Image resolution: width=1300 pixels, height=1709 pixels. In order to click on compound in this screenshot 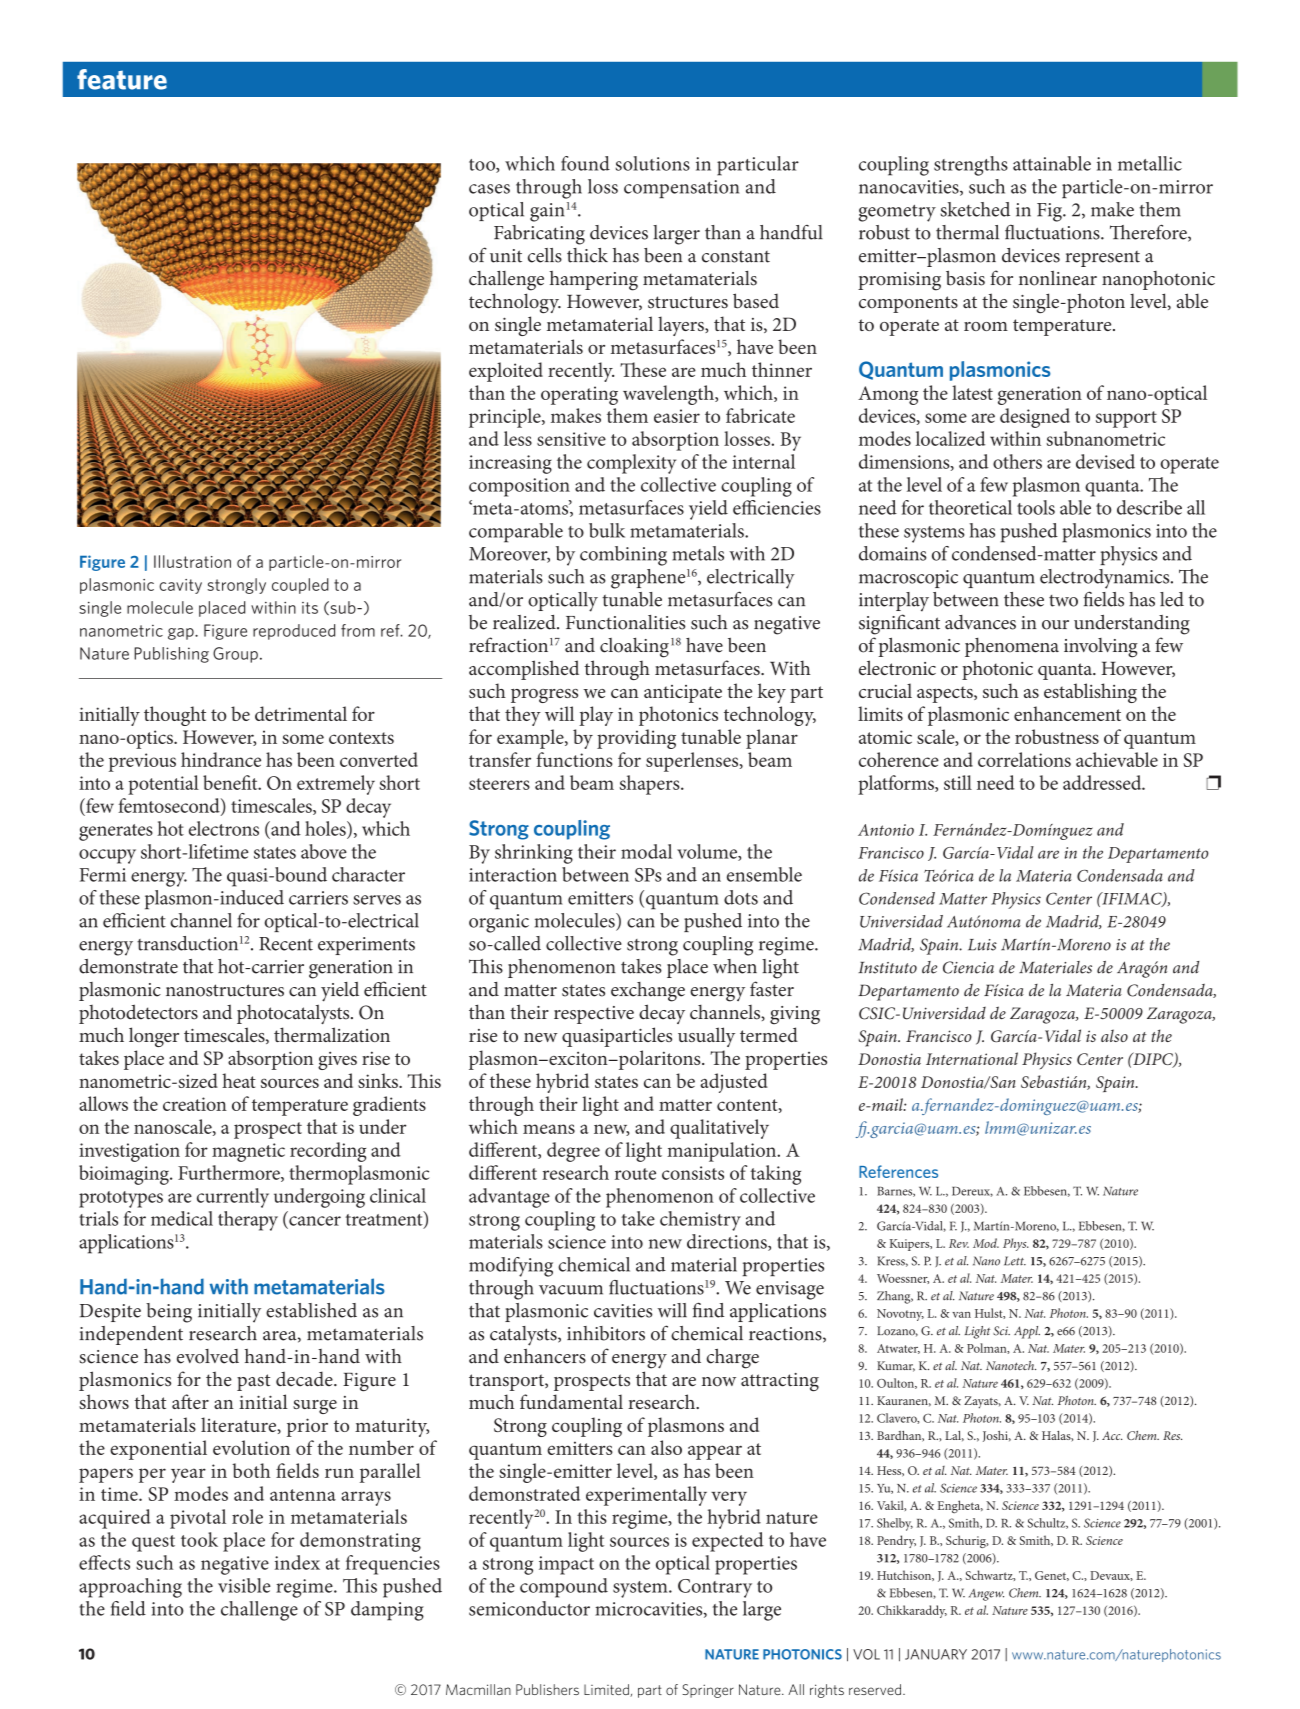, I will do `click(564, 1588)`.
